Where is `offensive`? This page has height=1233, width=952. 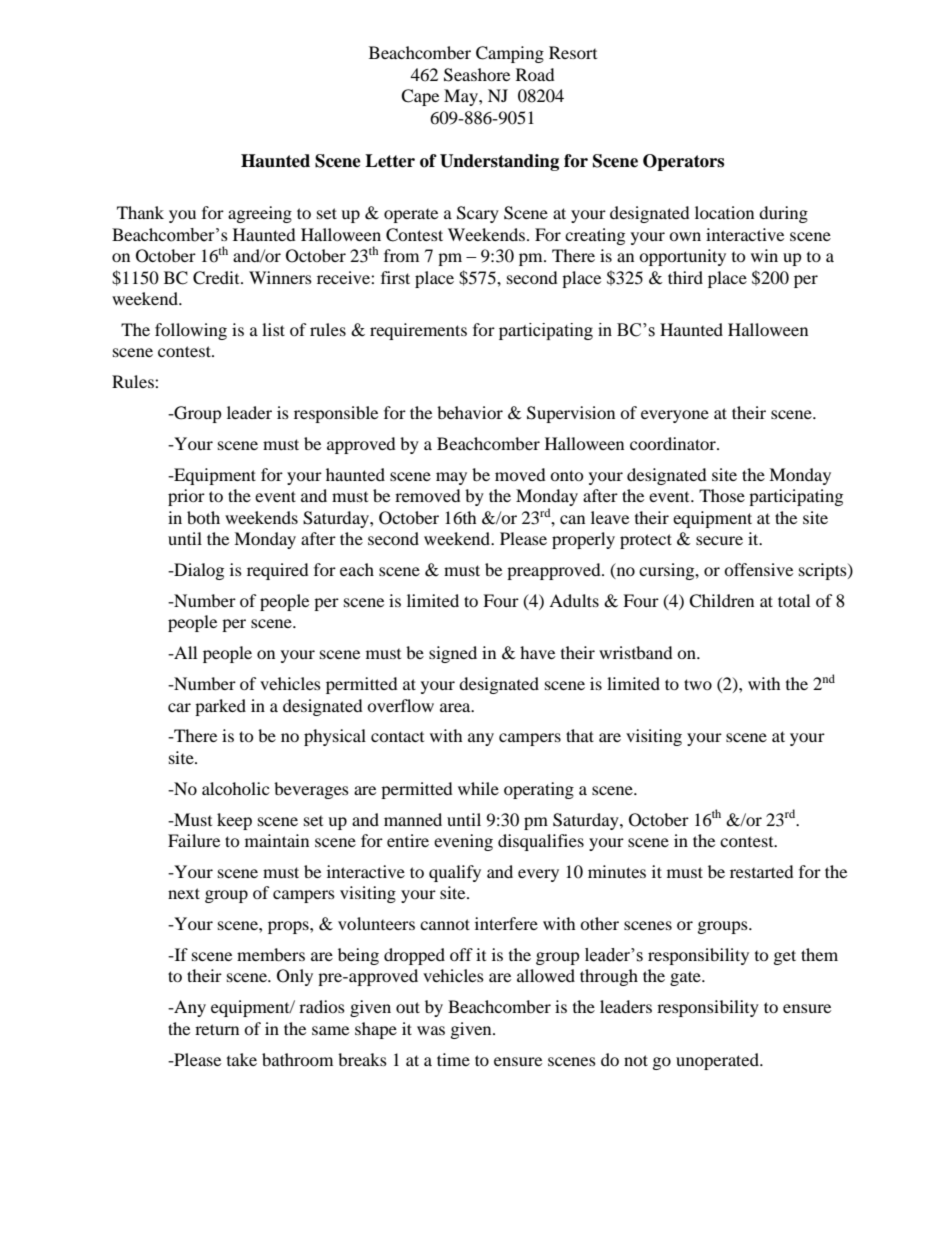 offensive is located at coordinates (758, 569).
